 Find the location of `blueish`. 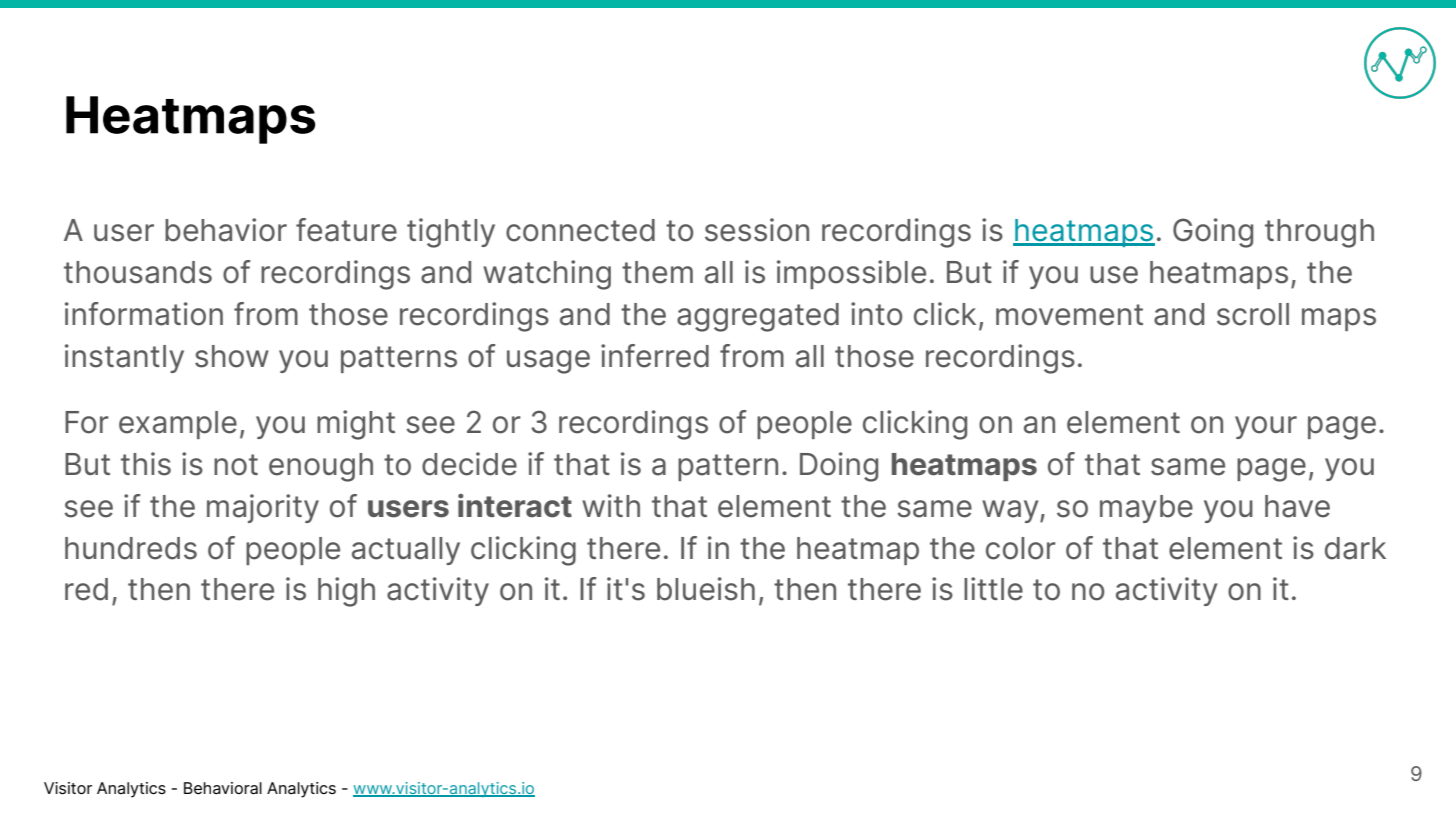

blueish is located at coordinates (706, 589).
